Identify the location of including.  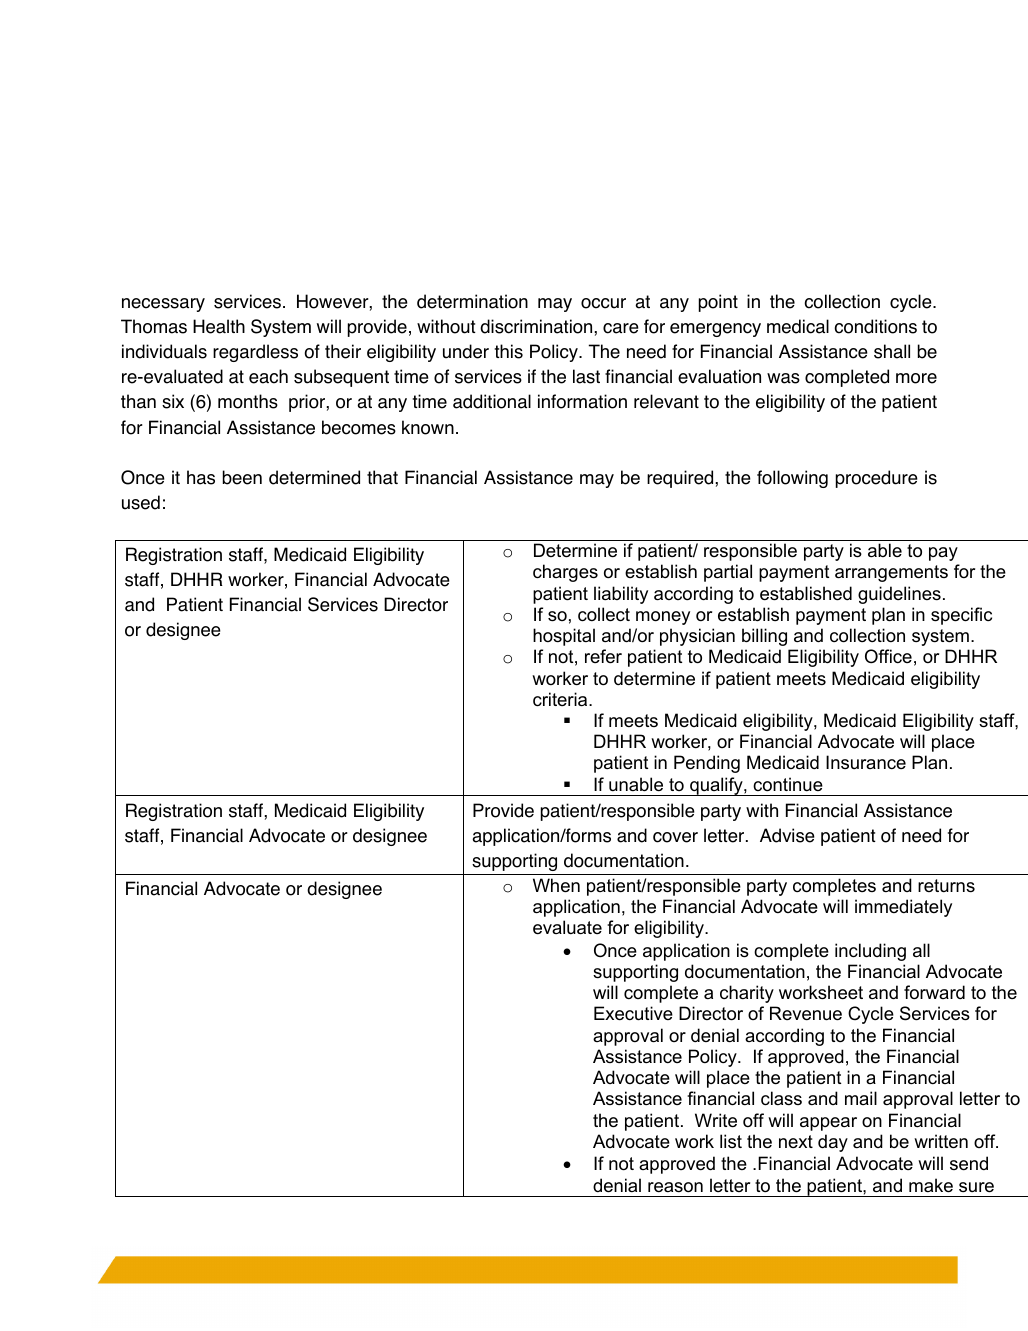
(870, 952).
